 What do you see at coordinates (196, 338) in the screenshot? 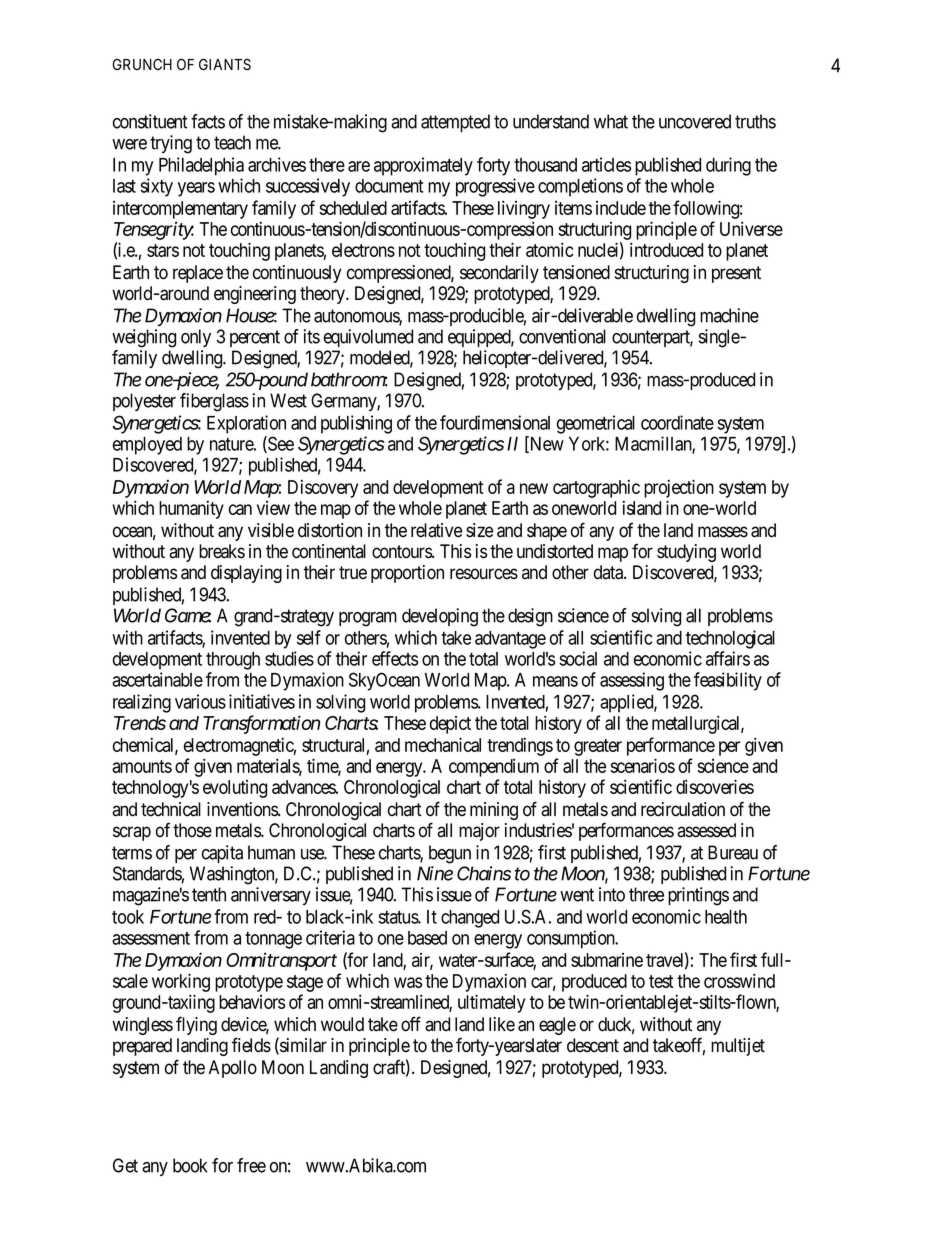
I see `only` at bounding box center [196, 338].
